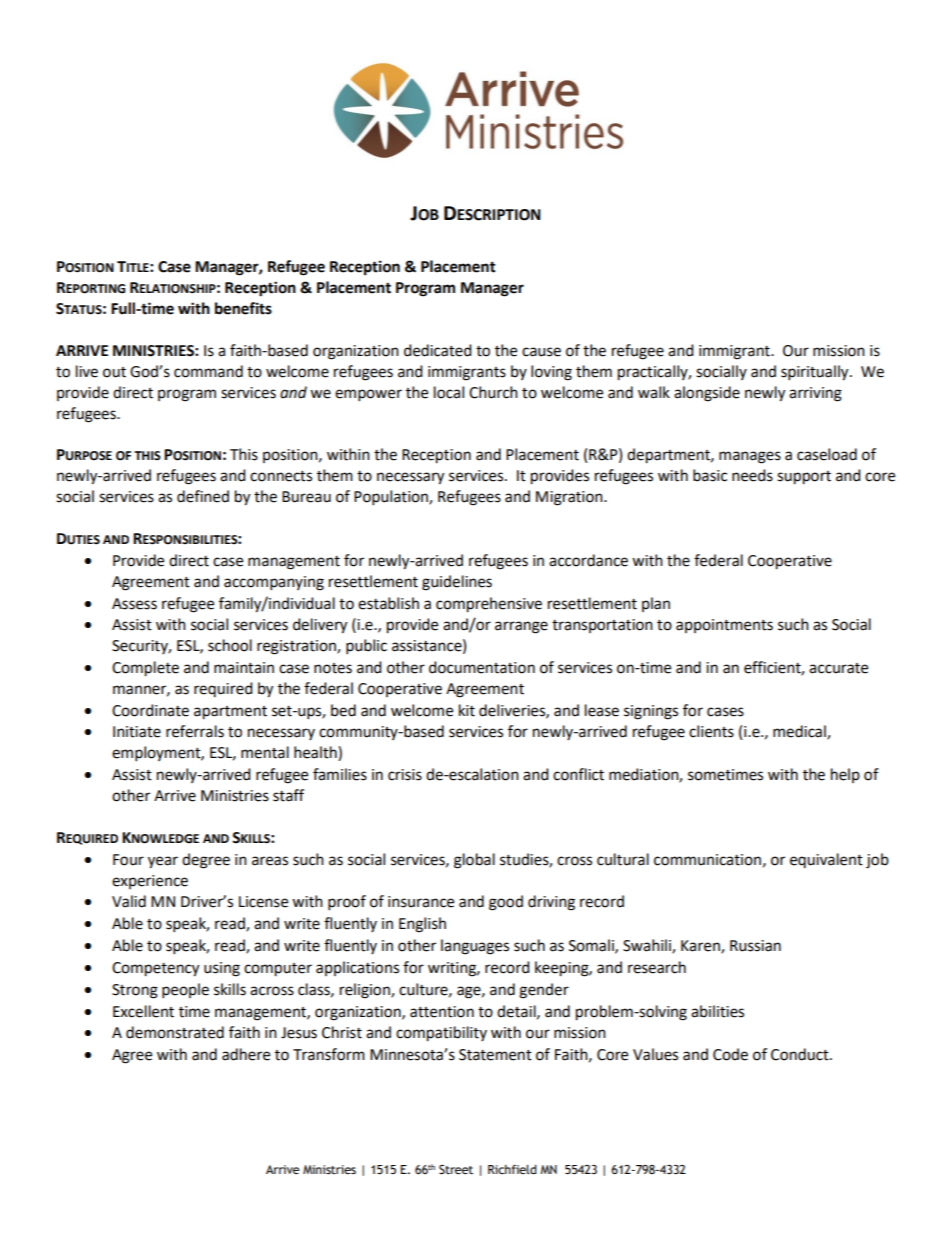  Describe the element at coordinates (456, 1170) in the screenshot. I see `Street` at that location.
